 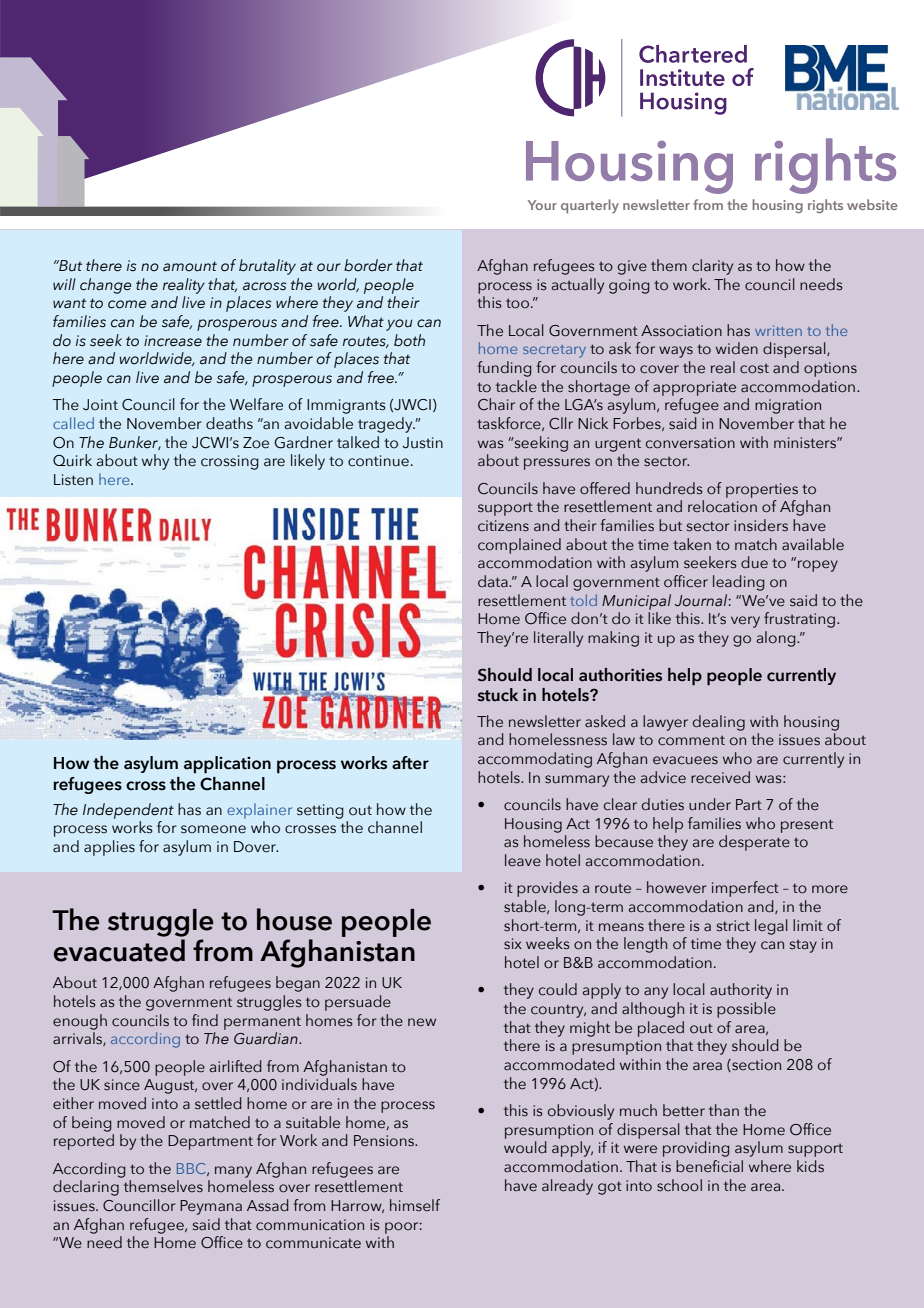 What do you see at coordinates (86, 1188) in the screenshot?
I see `declaring` at bounding box center [86, 1188].
